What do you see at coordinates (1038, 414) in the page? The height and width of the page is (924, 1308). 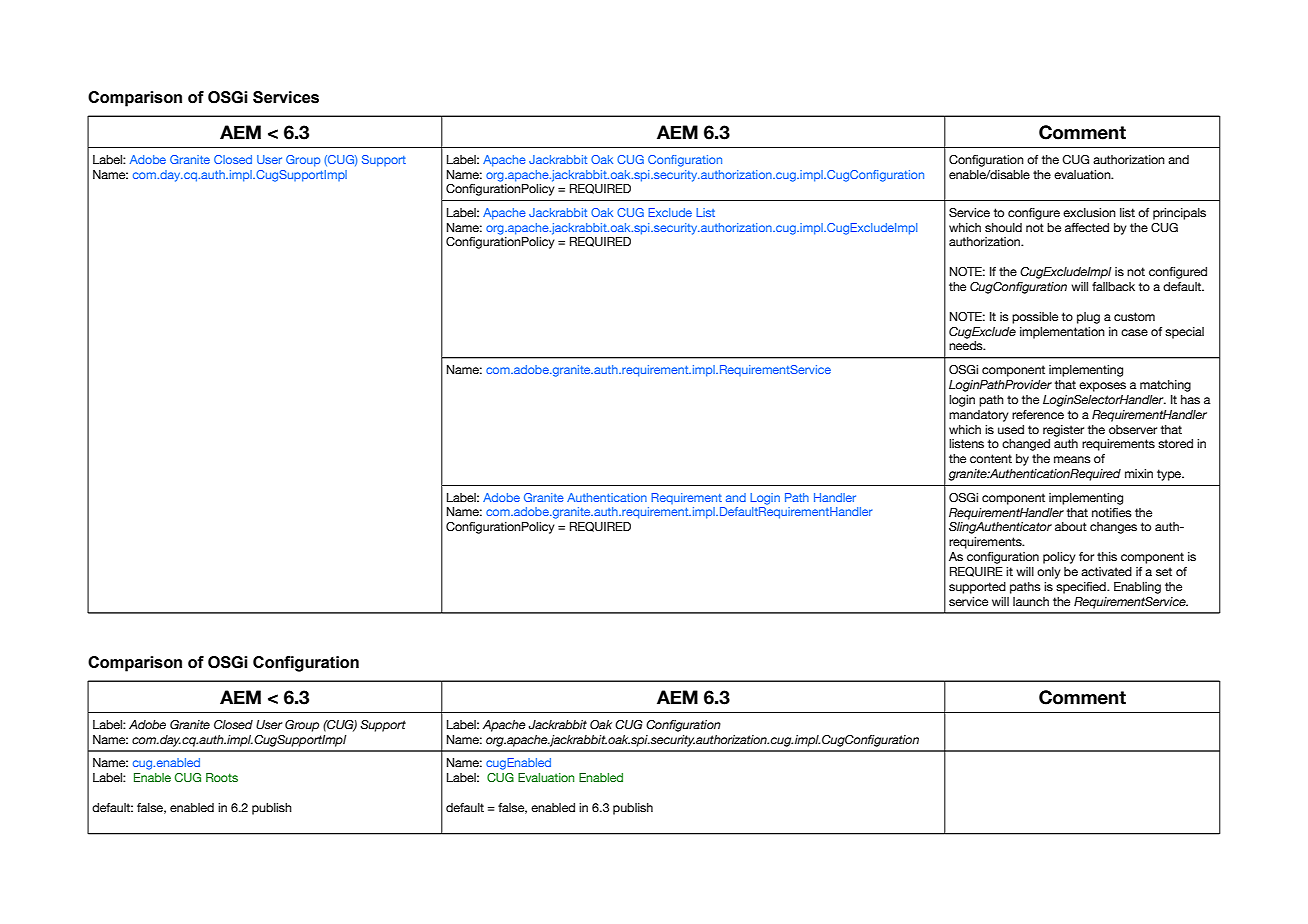 I see `reference` at bounding box center [1038, 414].
